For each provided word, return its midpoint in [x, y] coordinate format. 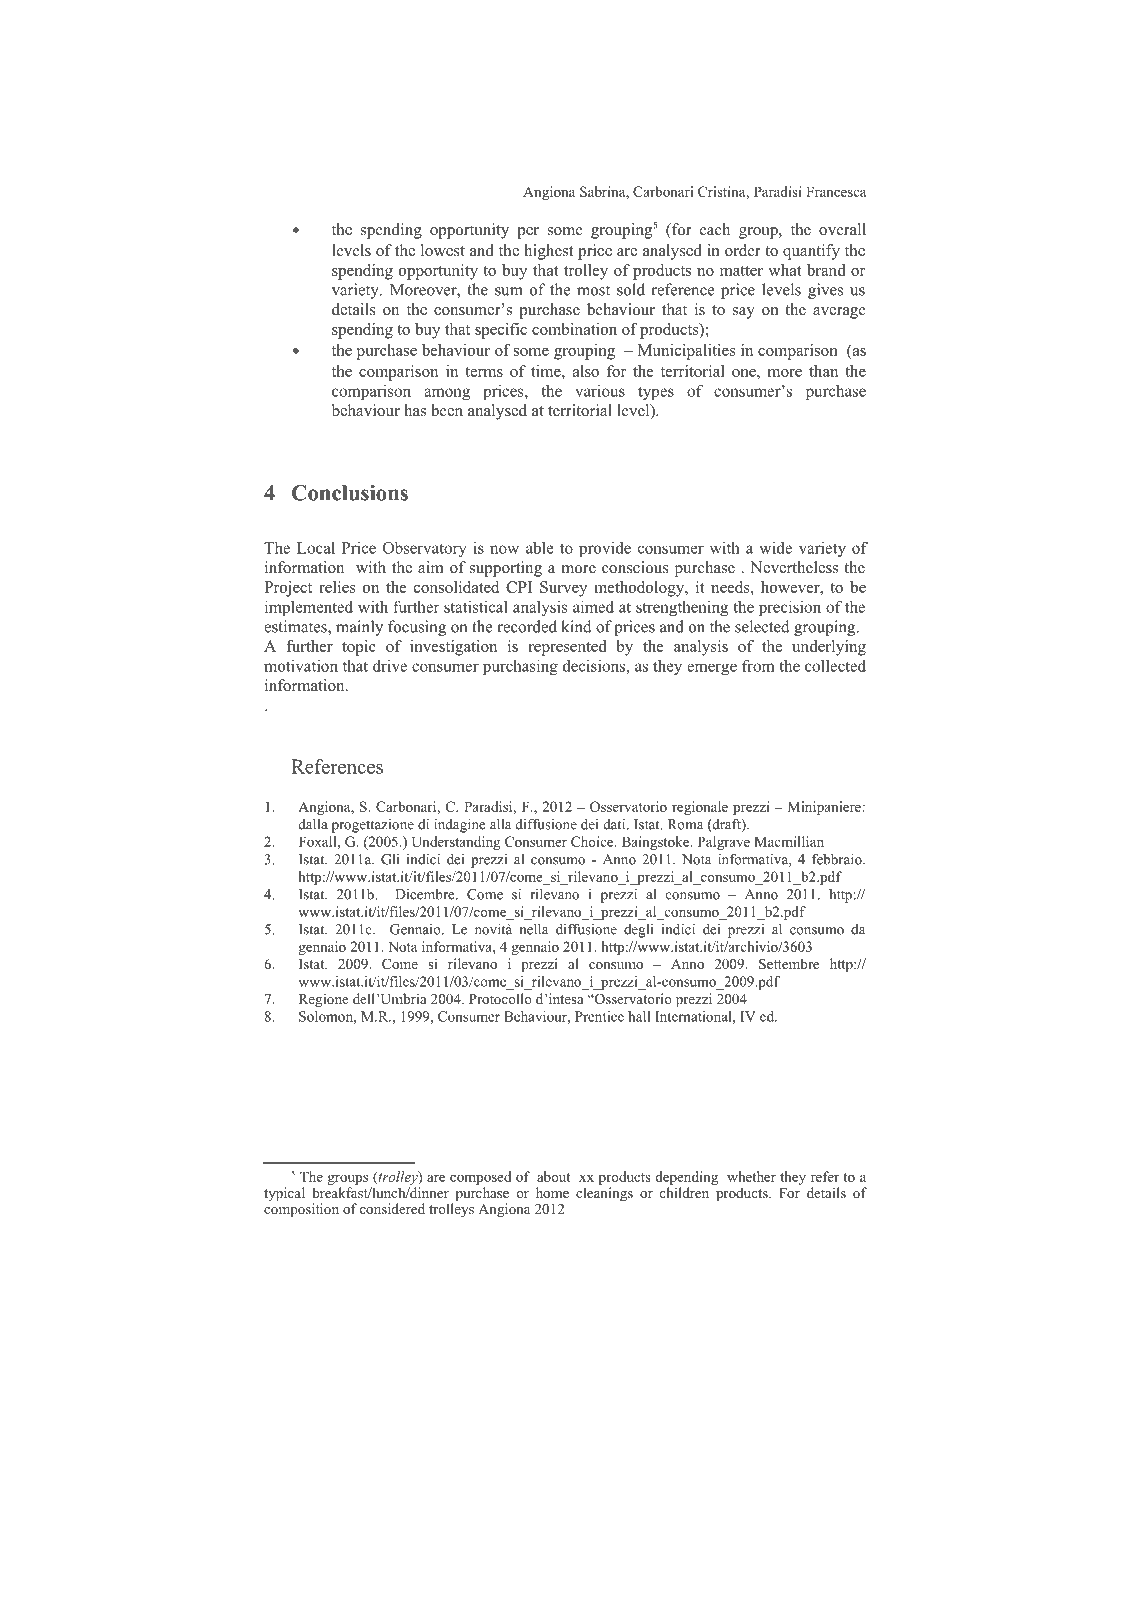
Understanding [456, 843]
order [743, 250]
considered [392, 1208]
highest [548, 252]
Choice [593, 841]
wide [776, 548]
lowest [443, 250]
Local [316, 548]
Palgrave [724, 843]
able [540, 548]
